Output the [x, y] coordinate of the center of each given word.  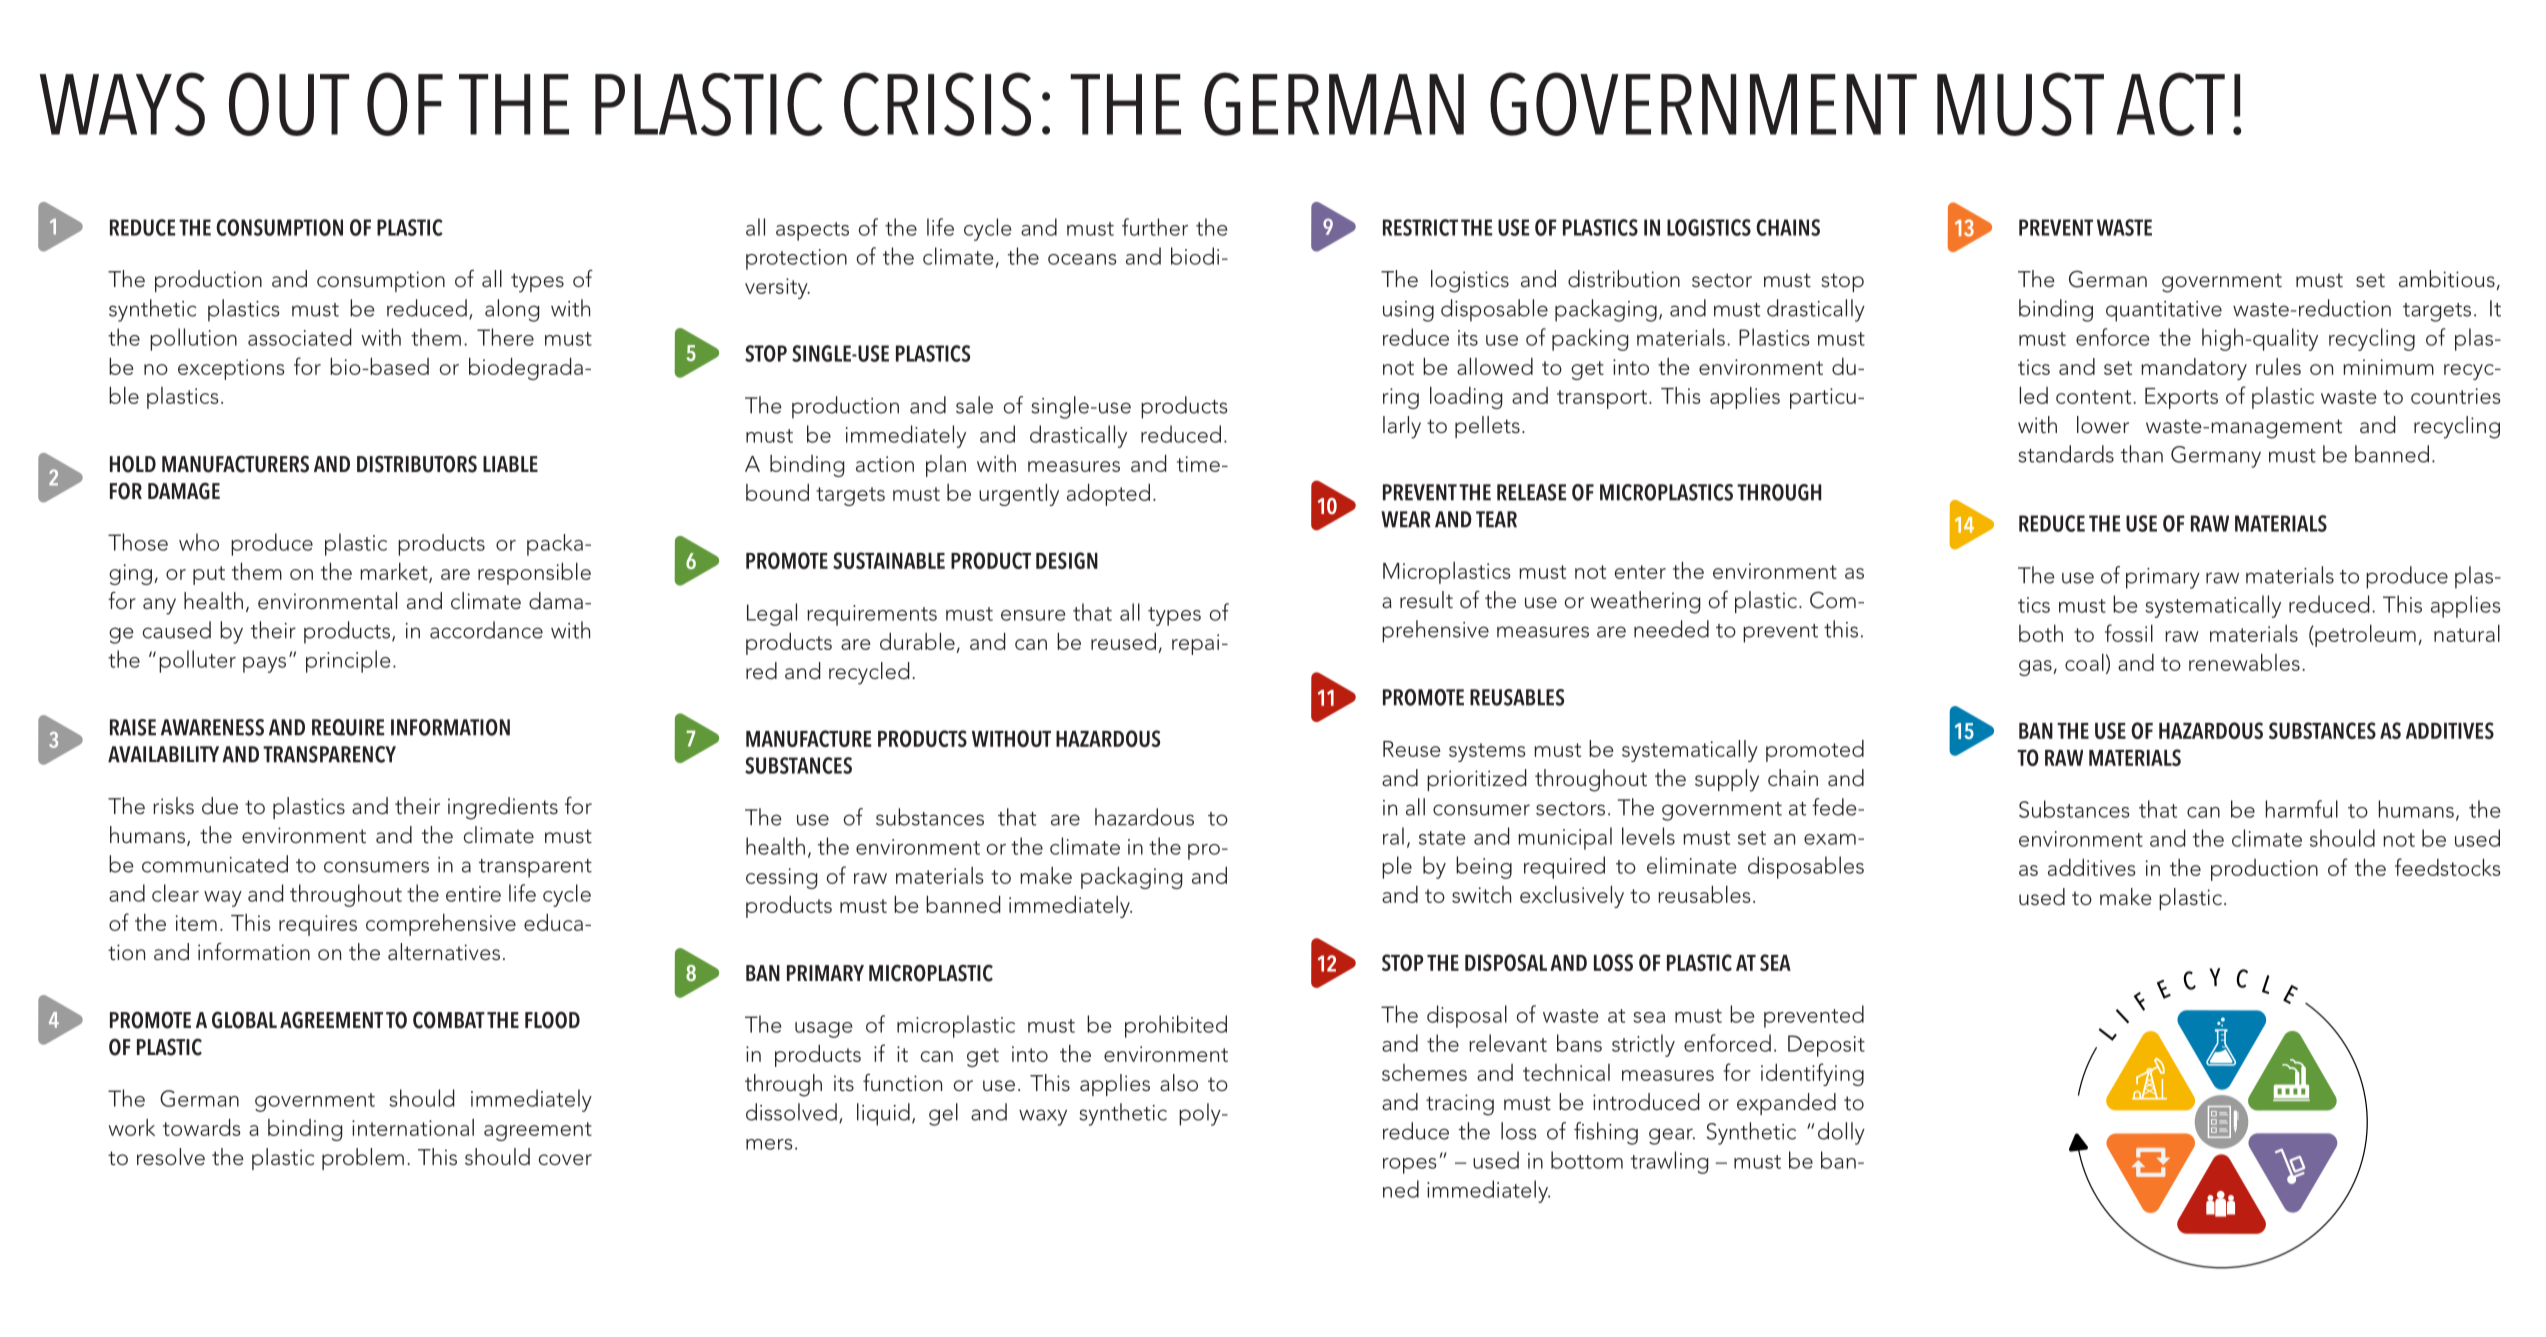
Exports [2181, 398]
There [505, 337]
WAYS [122, 104]
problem [363, 1159]
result [1426, 600]
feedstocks [2448, 867]
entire [473, 894]
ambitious [2447, 279]
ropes [1410, 1166]
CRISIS [937, 104]
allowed [1495, 366]
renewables [2244, 662]
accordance [486, 630]
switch [1481, 894]
